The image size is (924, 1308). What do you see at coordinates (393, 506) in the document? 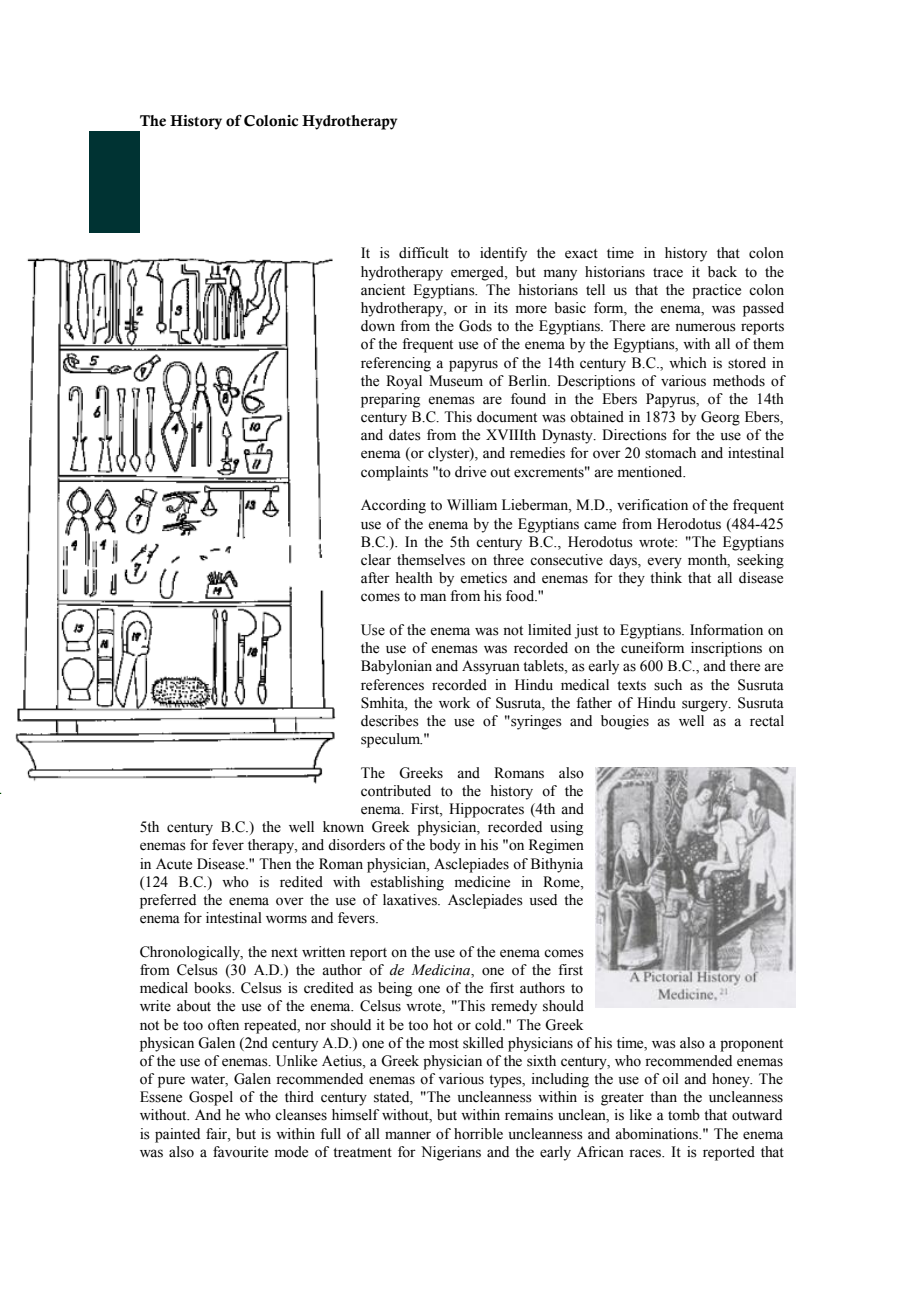
I see `According` at bounding box center [393, 506].
